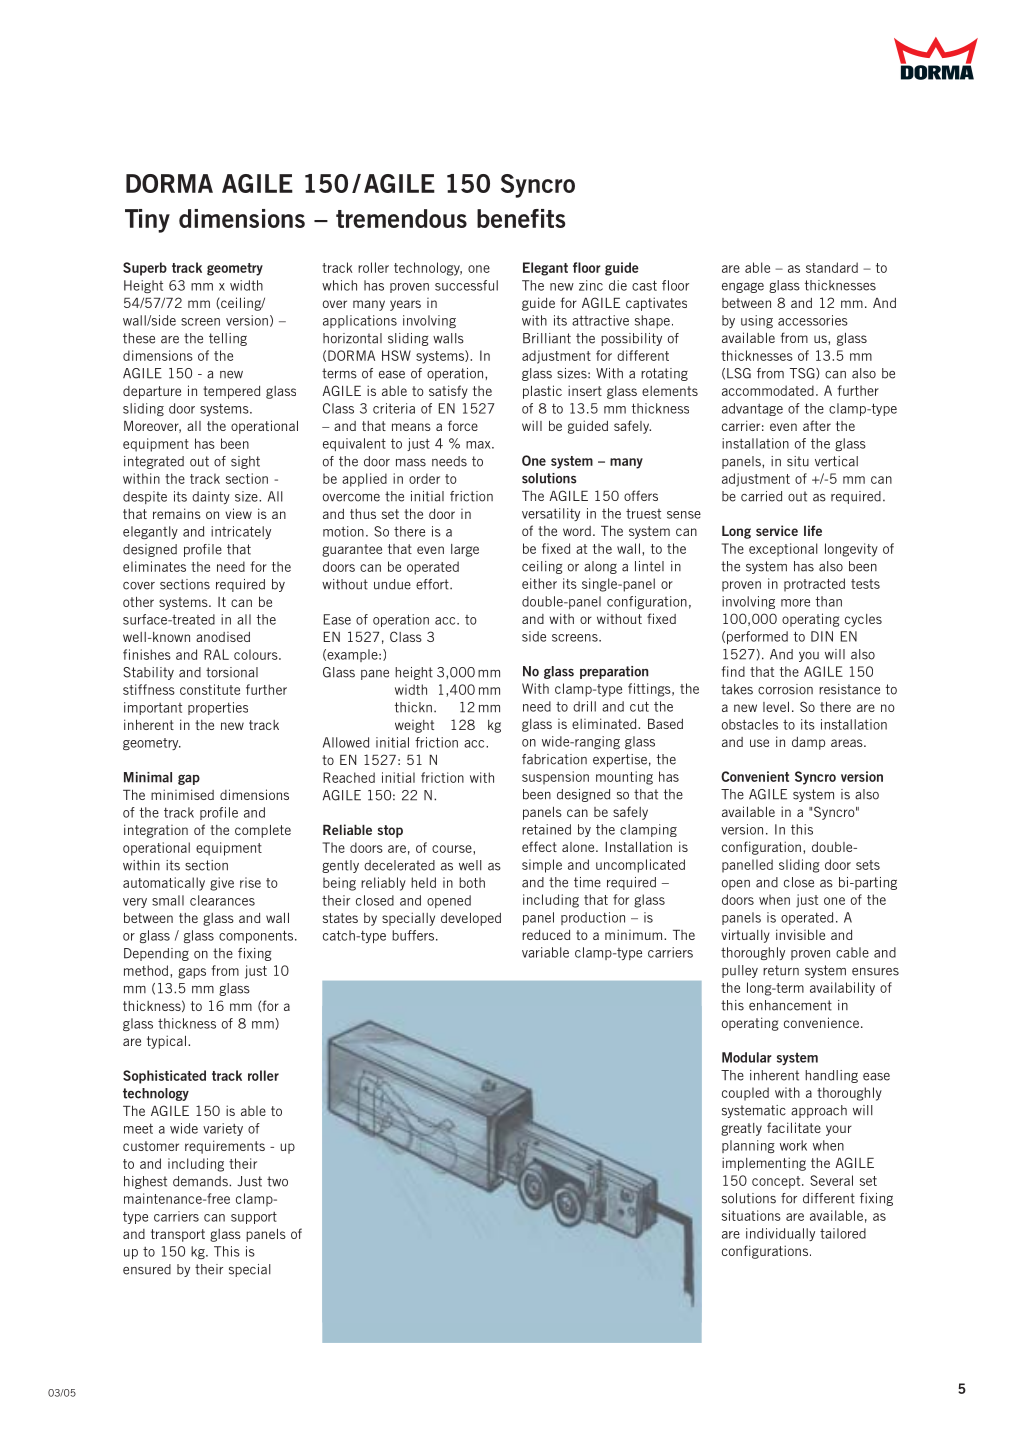 This document has width=1021, height=1443. I want to click on properties, so click(218, 708).
